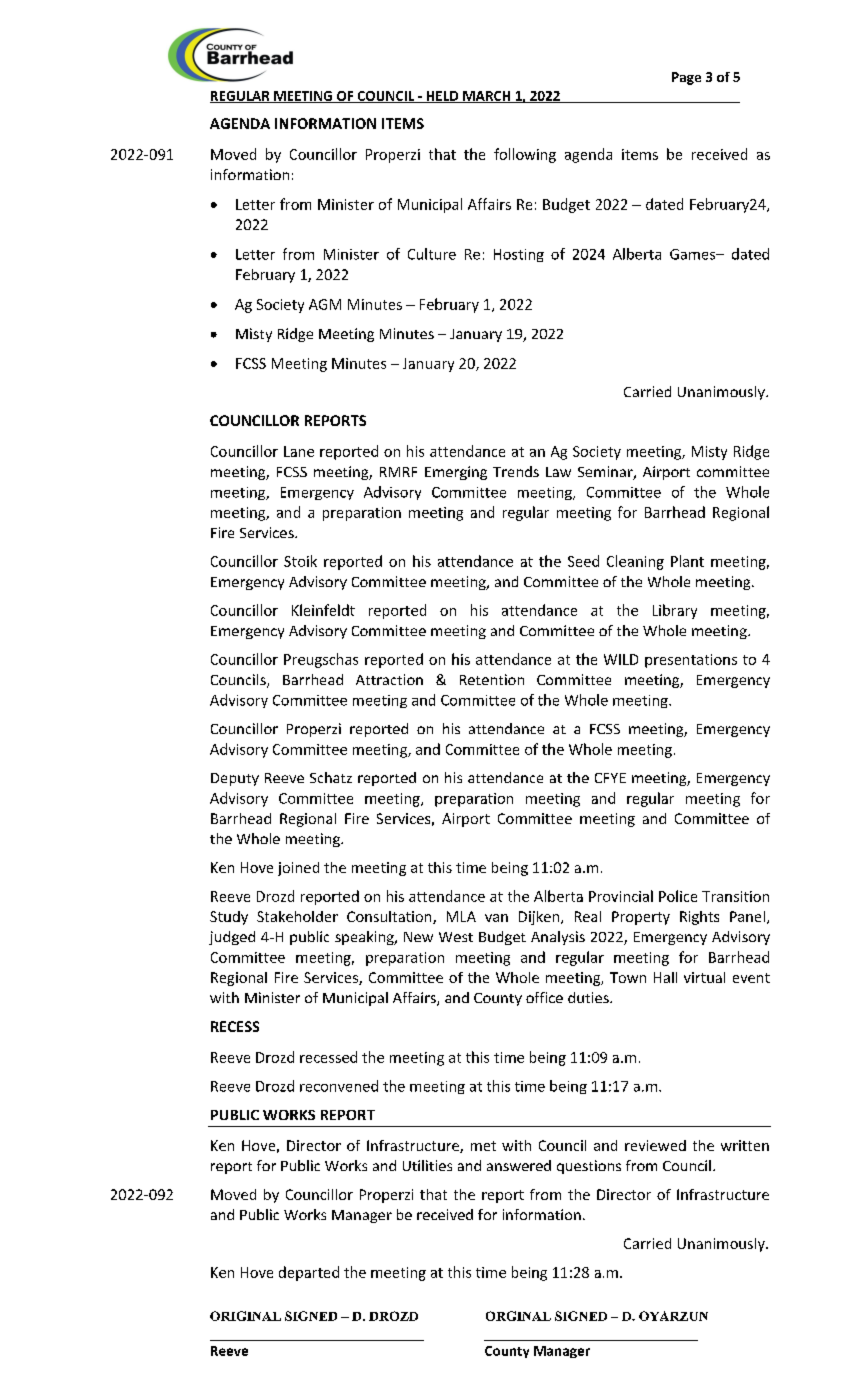 The width and height of the screenshot is (849, 1400). What do you see at coordinates (694, 254) in the screenshot?
I see `Games` at bounding box center [694, 254].
